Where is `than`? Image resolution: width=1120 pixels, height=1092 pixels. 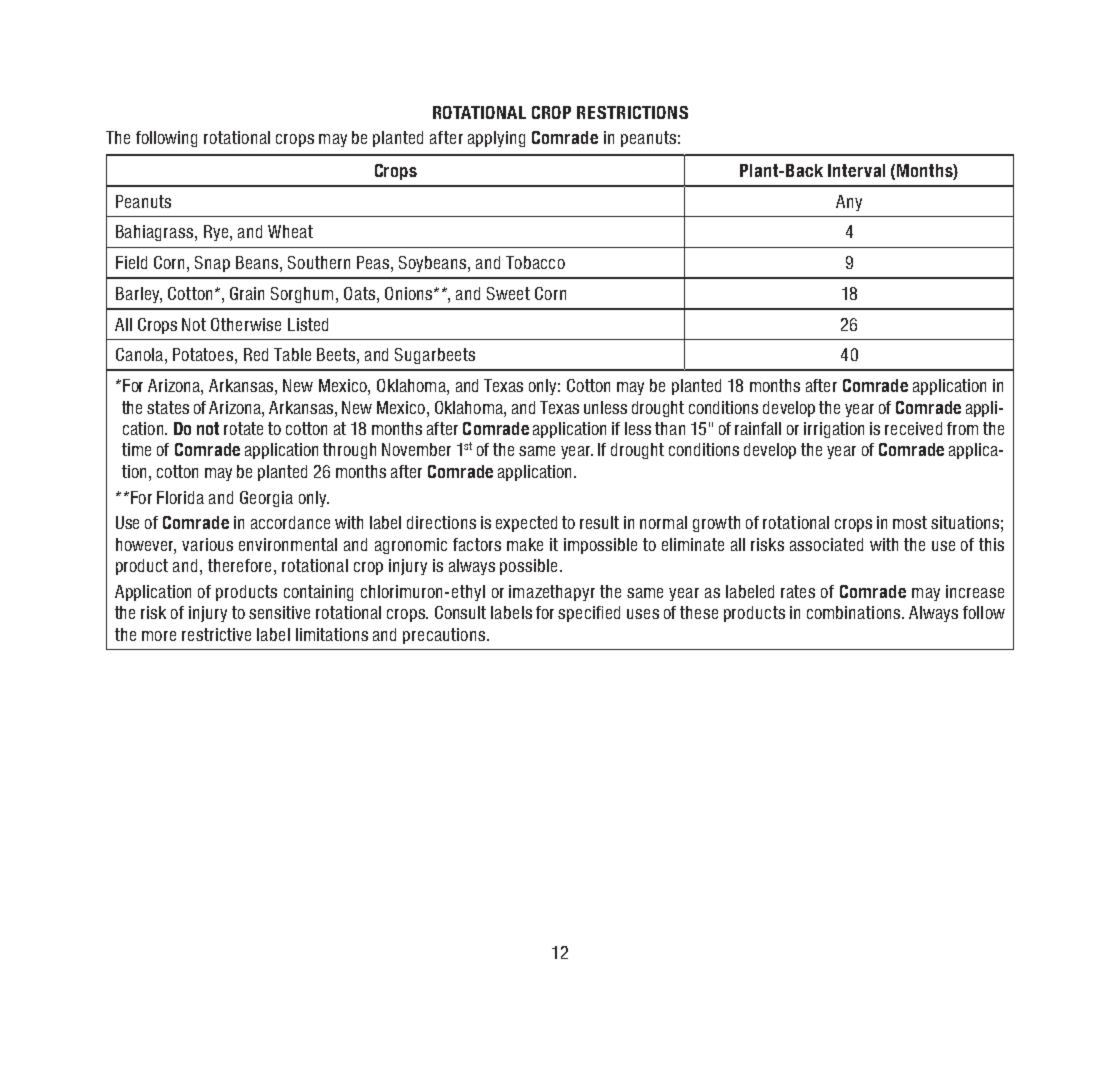 than is located at coordinates (670, 428).
